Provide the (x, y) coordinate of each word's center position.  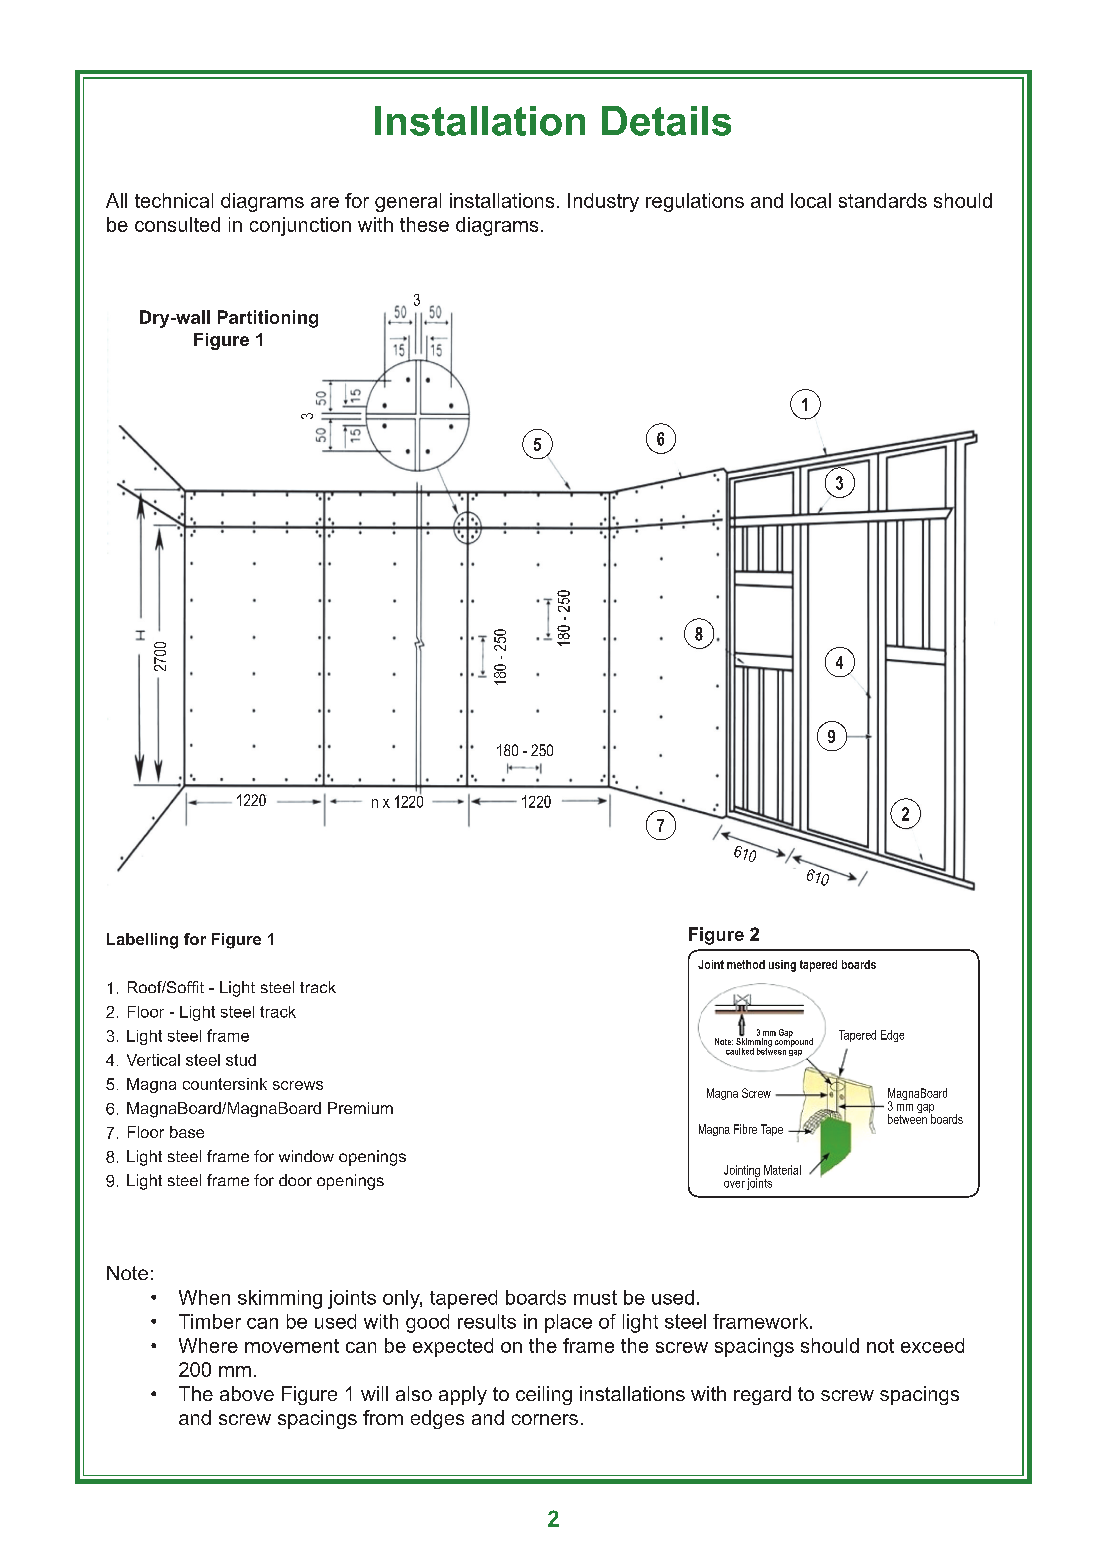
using (782, 966)
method (746, 964)
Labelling (142, 941)
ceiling (544, 1395)
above (247, 1393)
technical (174, 200)
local (811, 200)
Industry (603, 202)
